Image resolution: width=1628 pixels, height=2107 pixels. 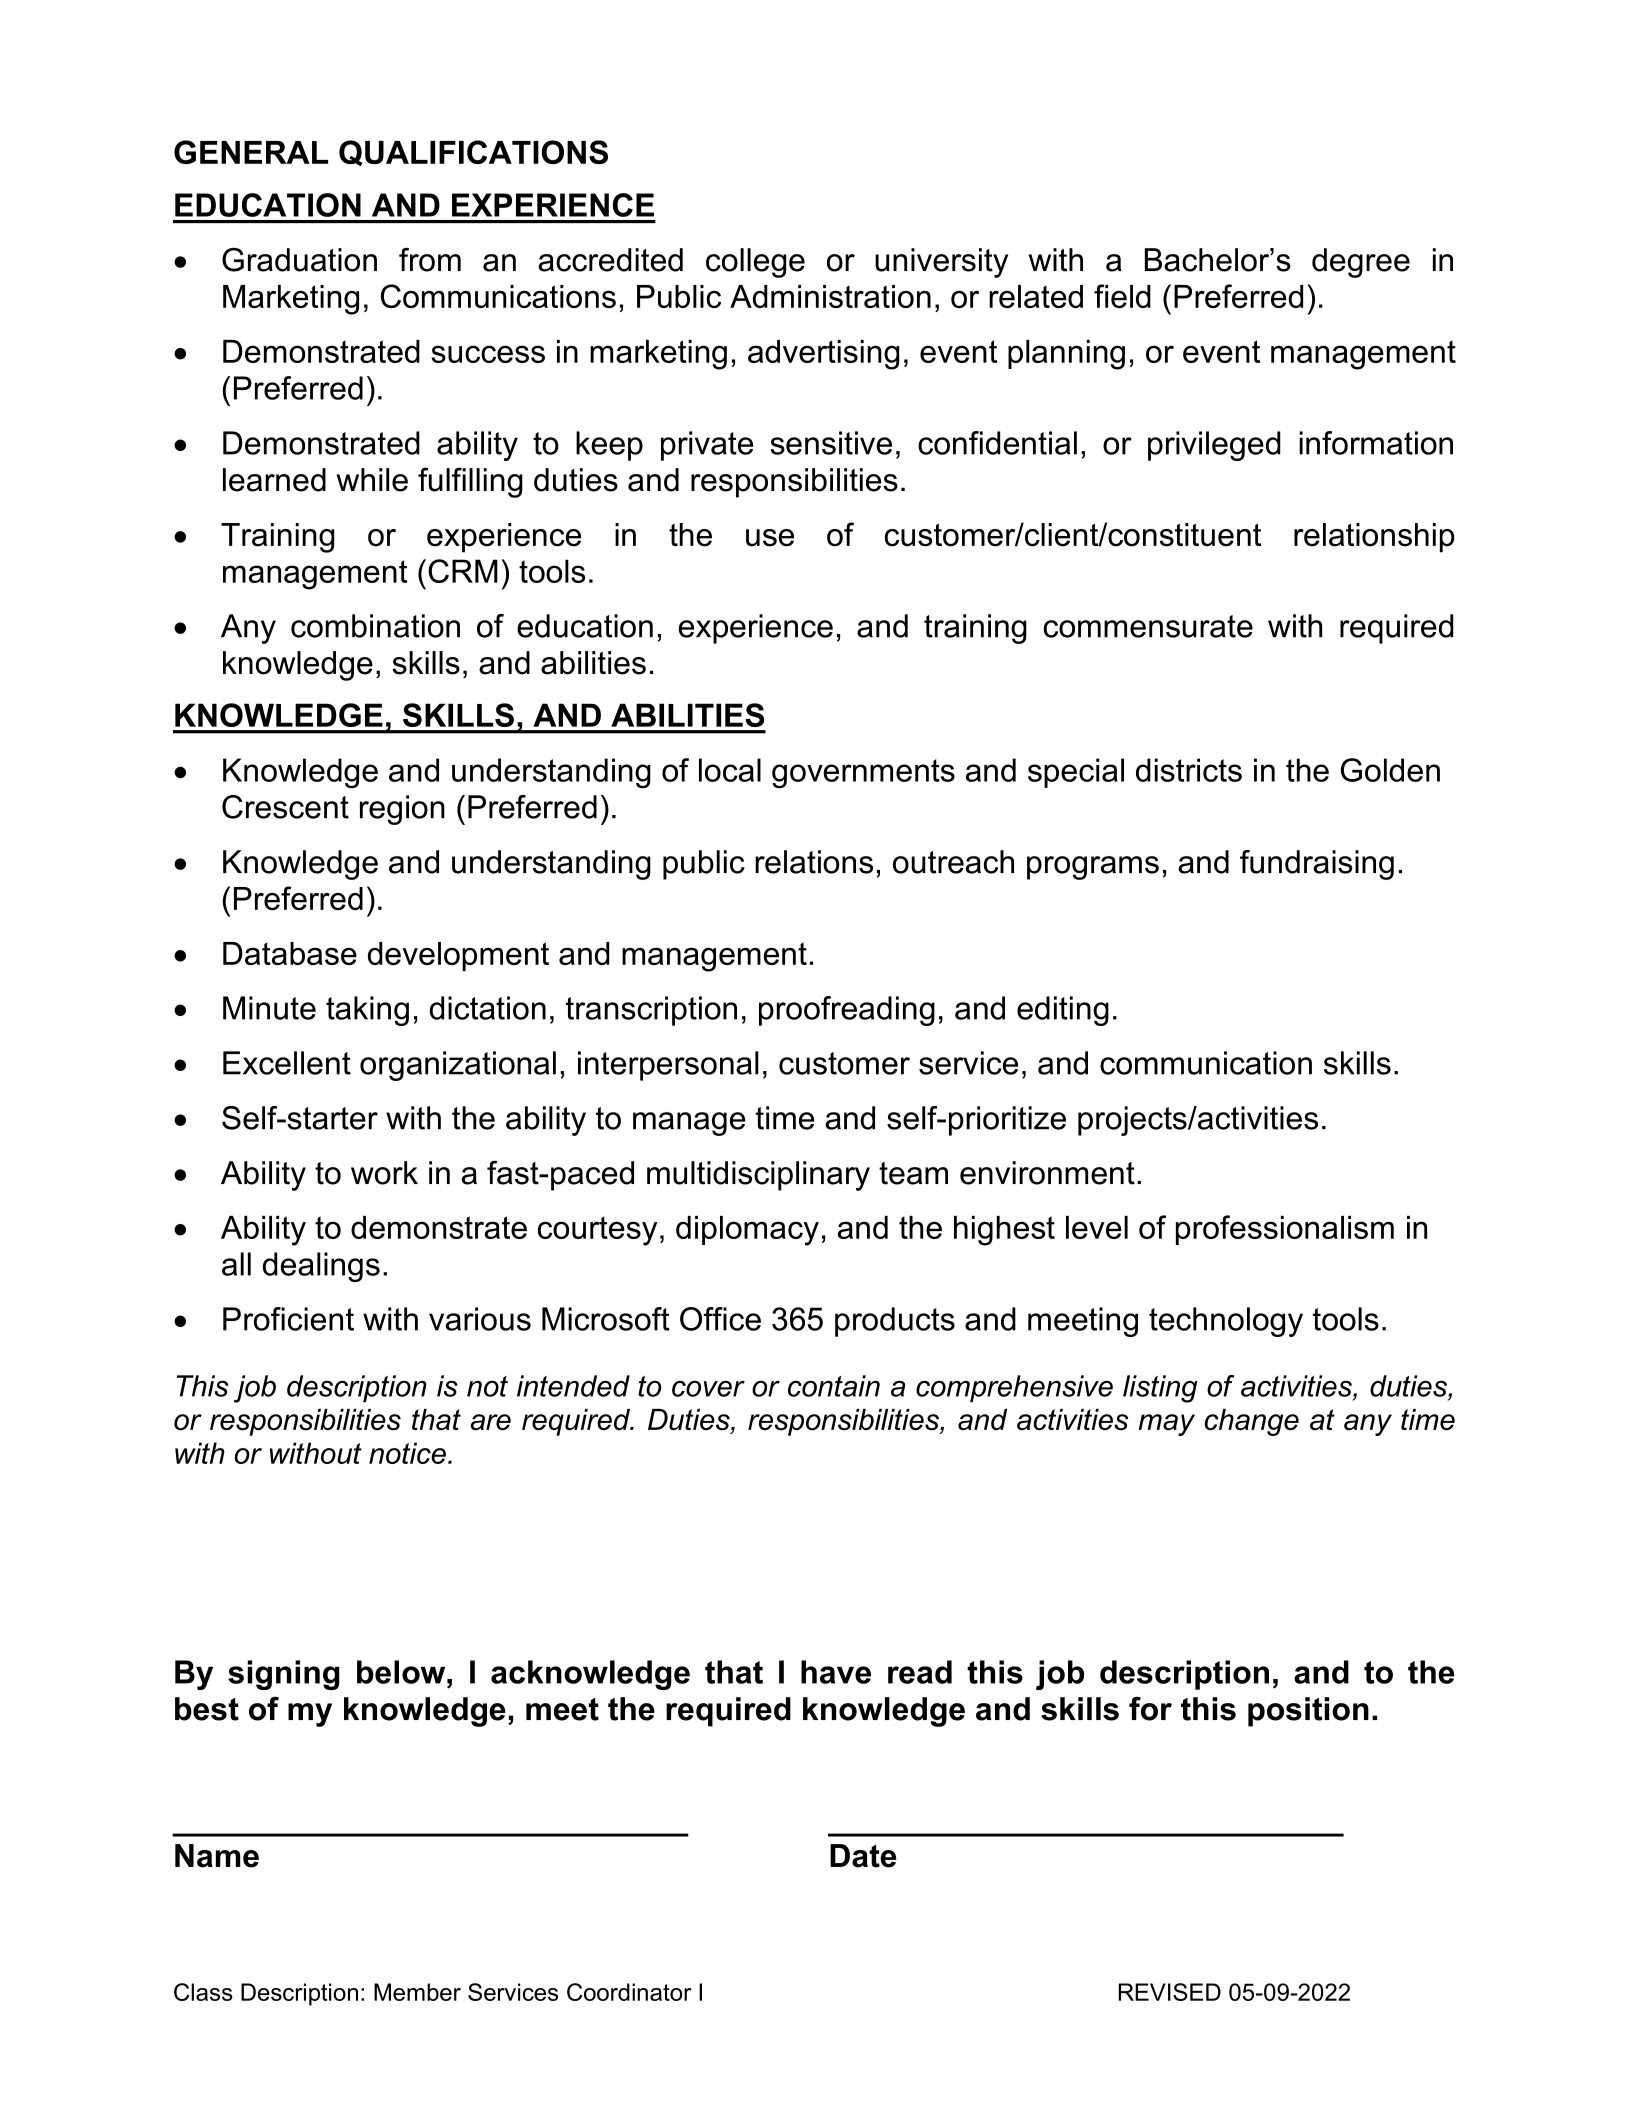 What do you see at coordinates (402, 810) in the screenshot?
I see `region` at bounding box center [402, 810].
